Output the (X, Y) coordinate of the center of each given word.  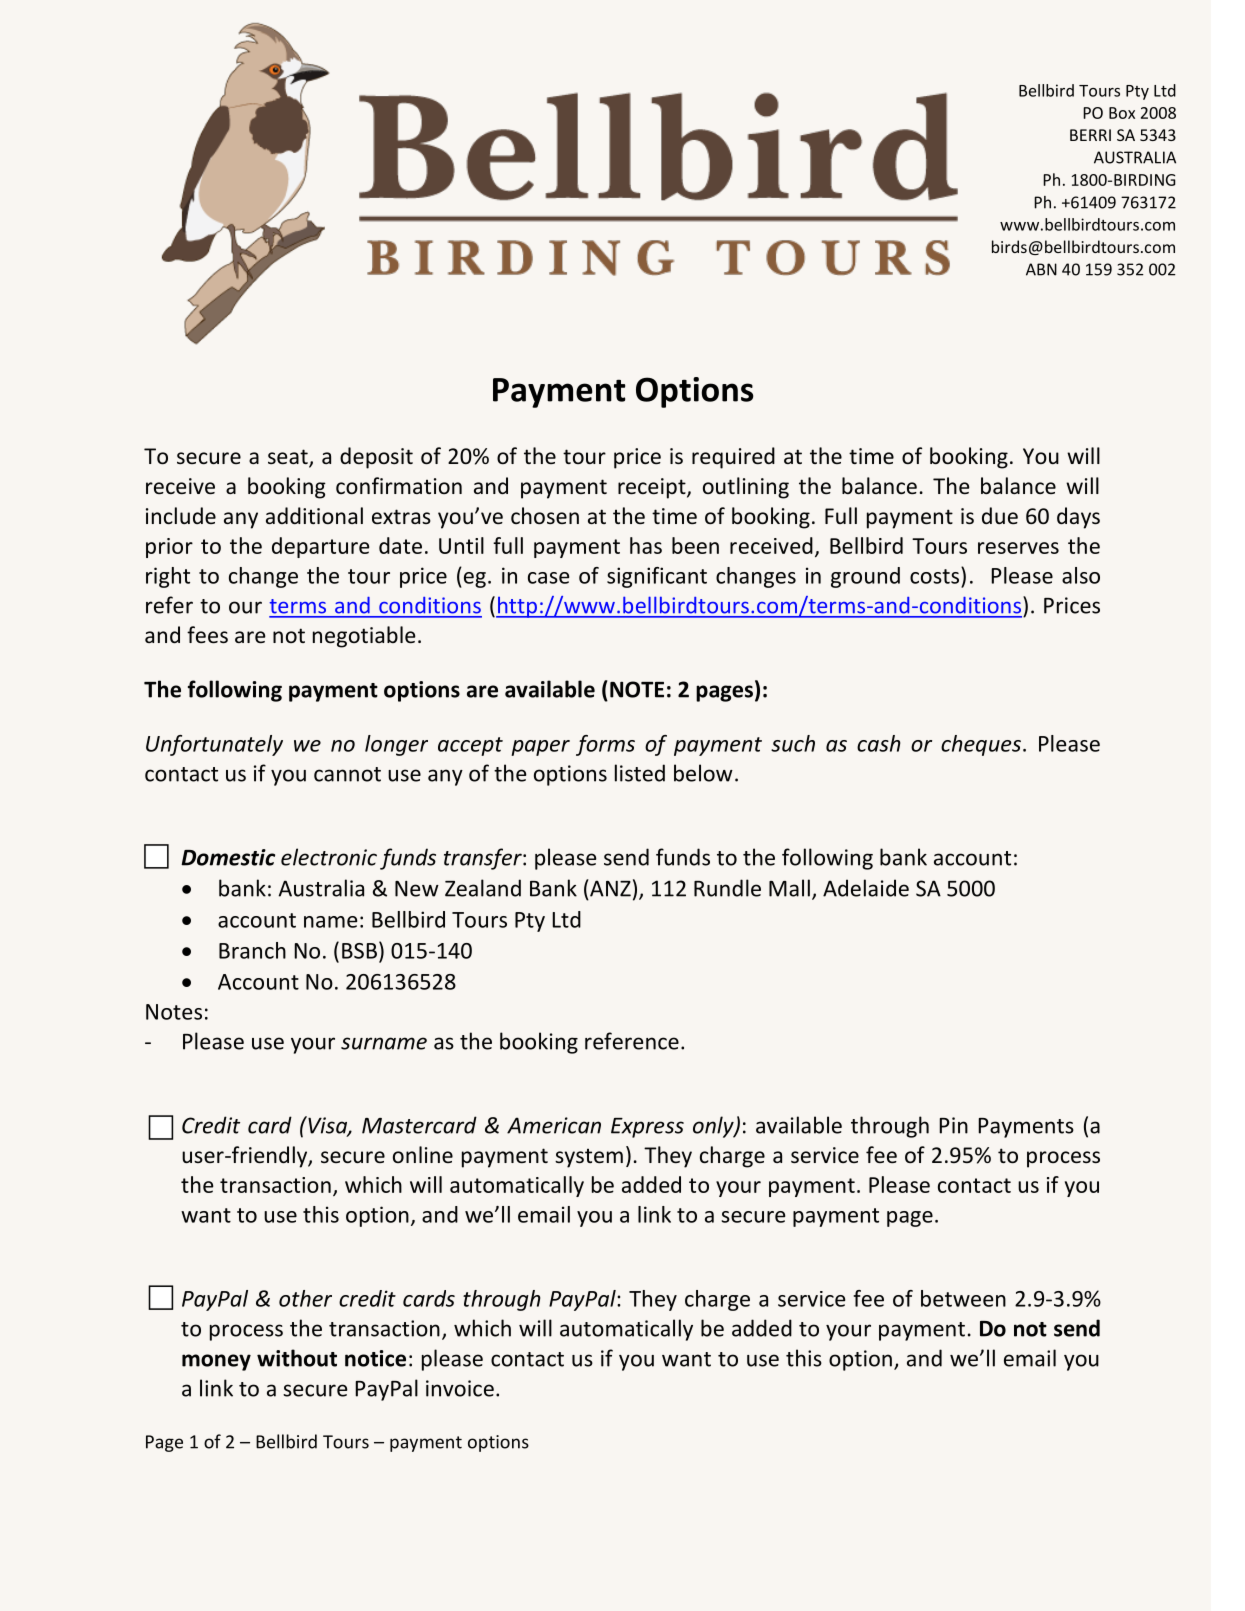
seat (289, 458)
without (297, 1358)
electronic (329, 857)
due (1000, 515)
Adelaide (866, 888)
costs (936, 575)
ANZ (609, 888)
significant (657, 577)
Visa (327, 1126)
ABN (1041, 269)
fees (207, 635)
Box (1122, 113)
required (733, 458)
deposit (376, 458)
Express (647, 1128)
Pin (953, 1125)
